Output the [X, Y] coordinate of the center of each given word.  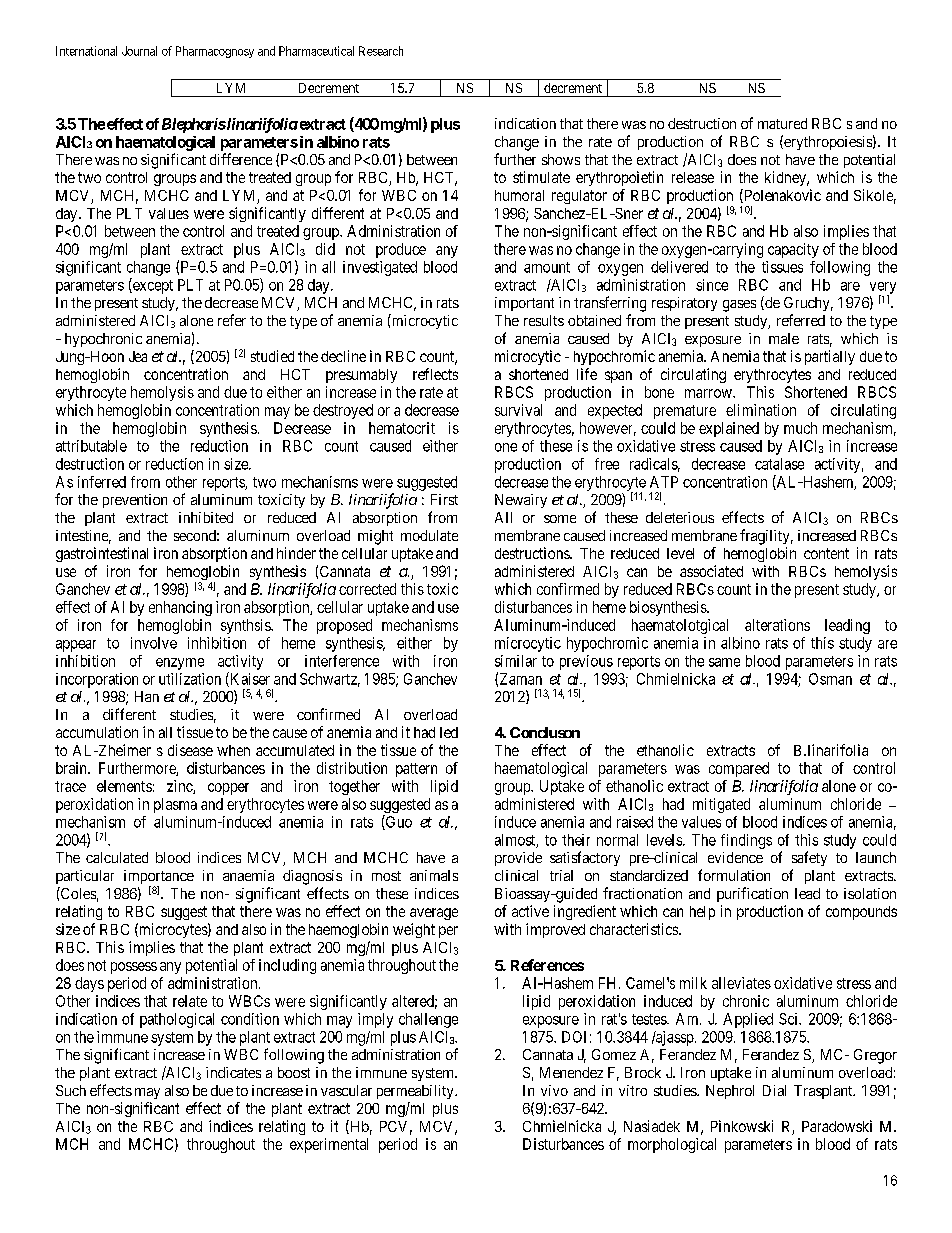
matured [782, 123]
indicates [233, 1072]
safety [809, 858]
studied [272, 356]
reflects [435, 374]
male [784, 338]
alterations [777, 625]
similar [516, 661]
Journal [139, 51]
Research [381, 51]
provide [518, 859]
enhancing [180, 608]
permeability [416, 1092]
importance [159, 878]
